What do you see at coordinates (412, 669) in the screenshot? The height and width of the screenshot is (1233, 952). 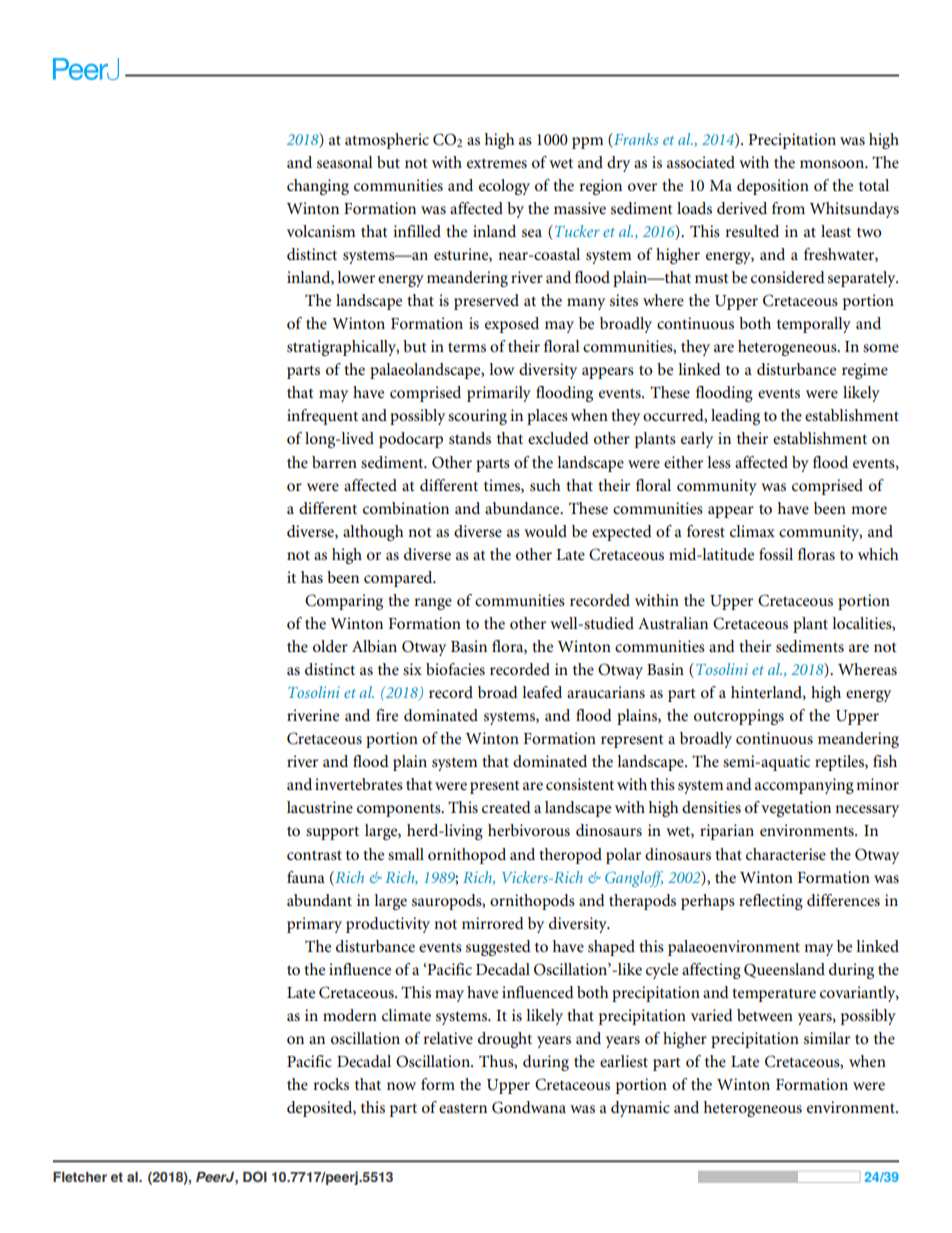 I see `six` at bounding box center [412, 669].
